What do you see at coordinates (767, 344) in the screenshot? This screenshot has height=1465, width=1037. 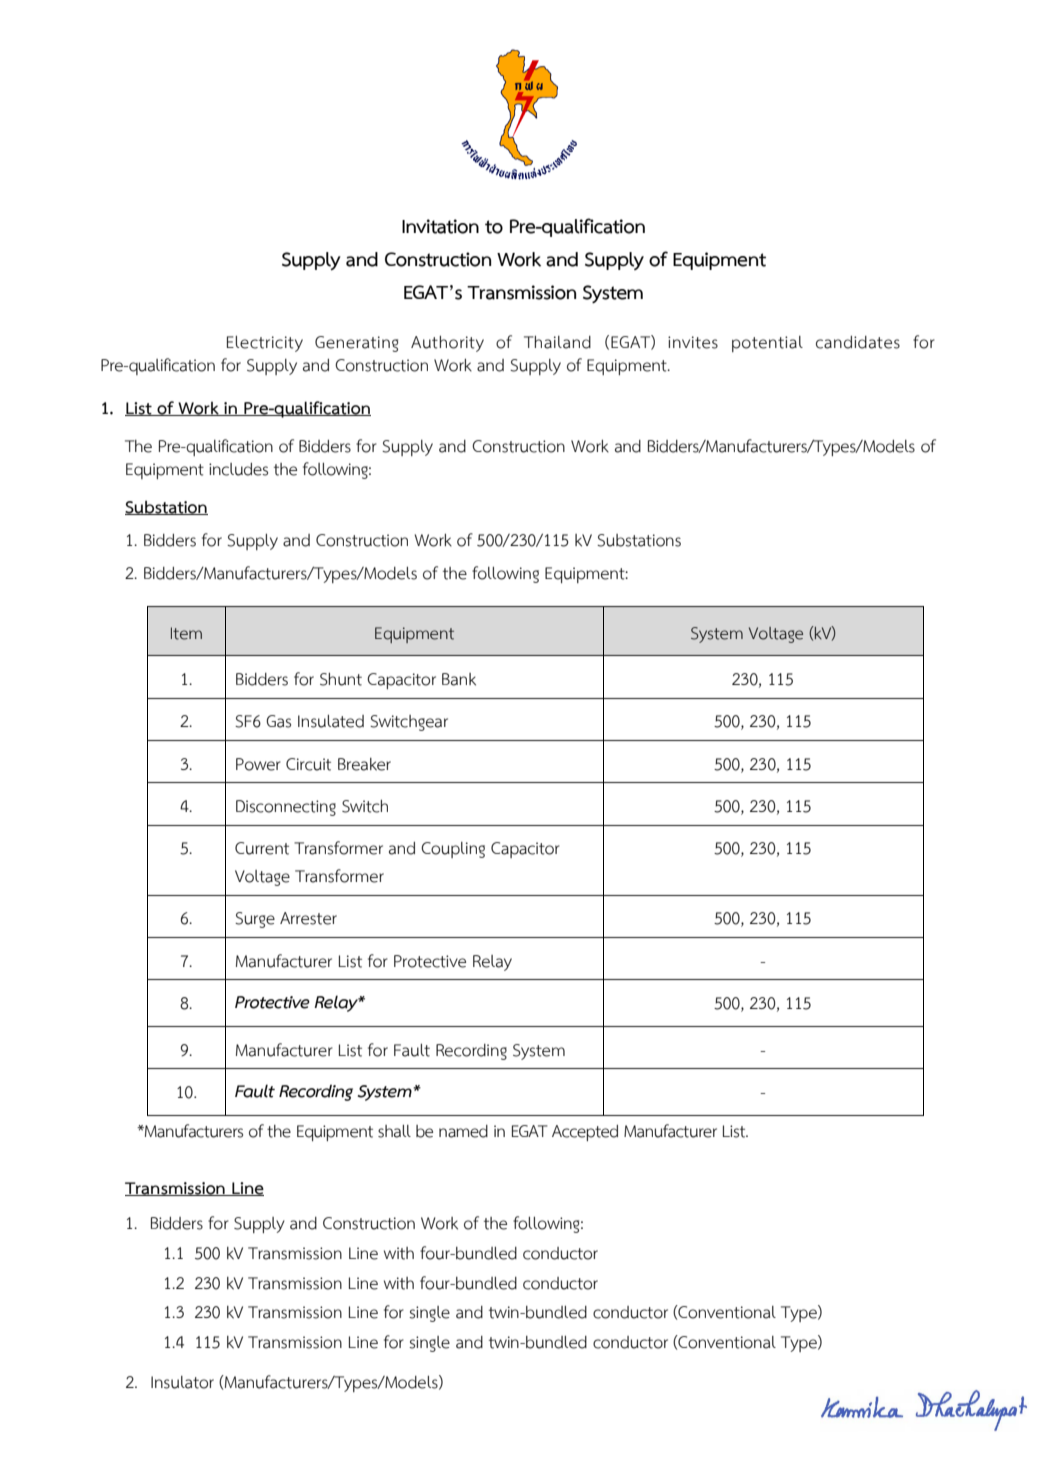 I see `potential` at bounding box center [767, 344].
